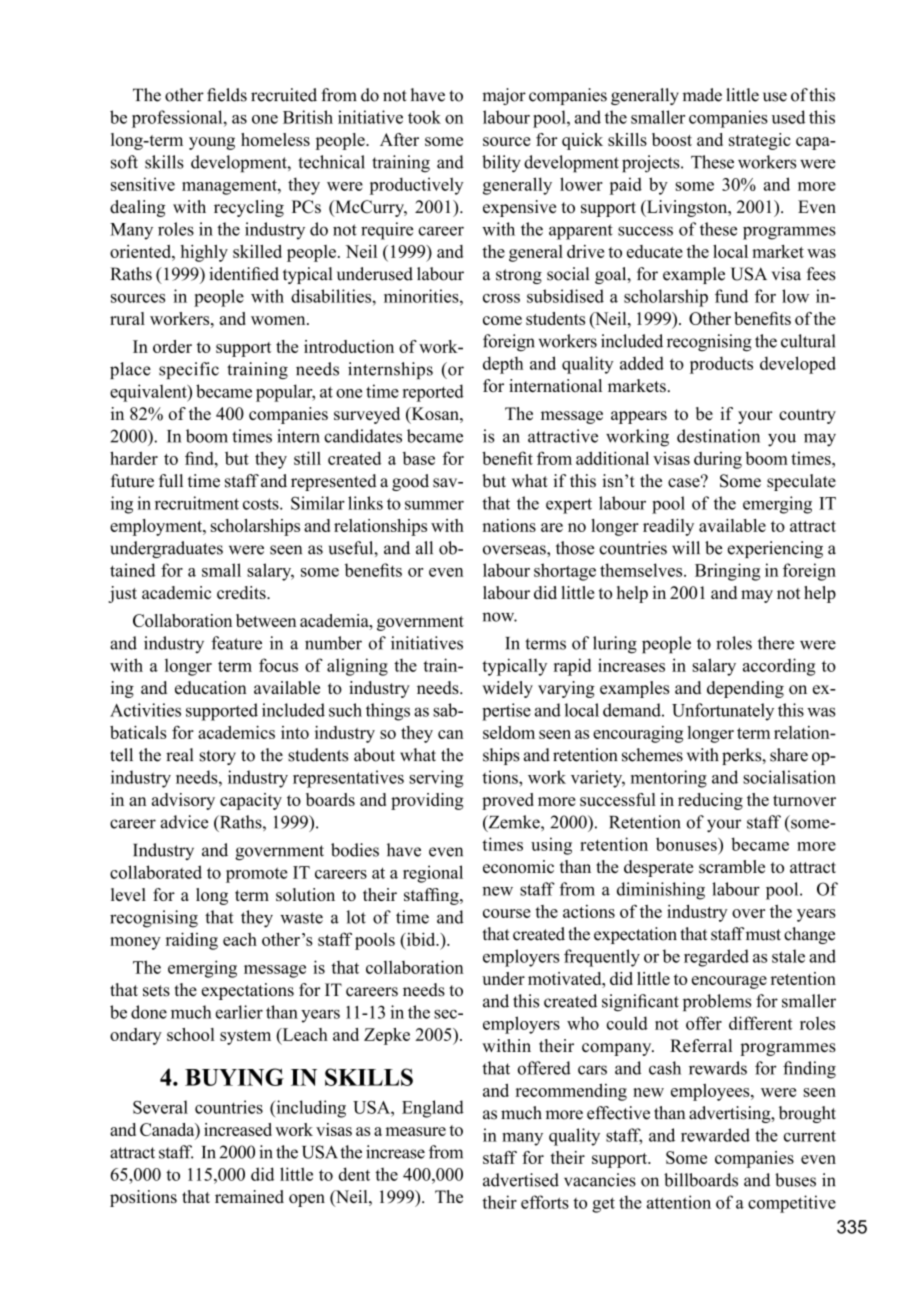 This image has width=924, height=1308. Describe the element at coordinates (236, 643) in the image. I see `feature` at that location.
